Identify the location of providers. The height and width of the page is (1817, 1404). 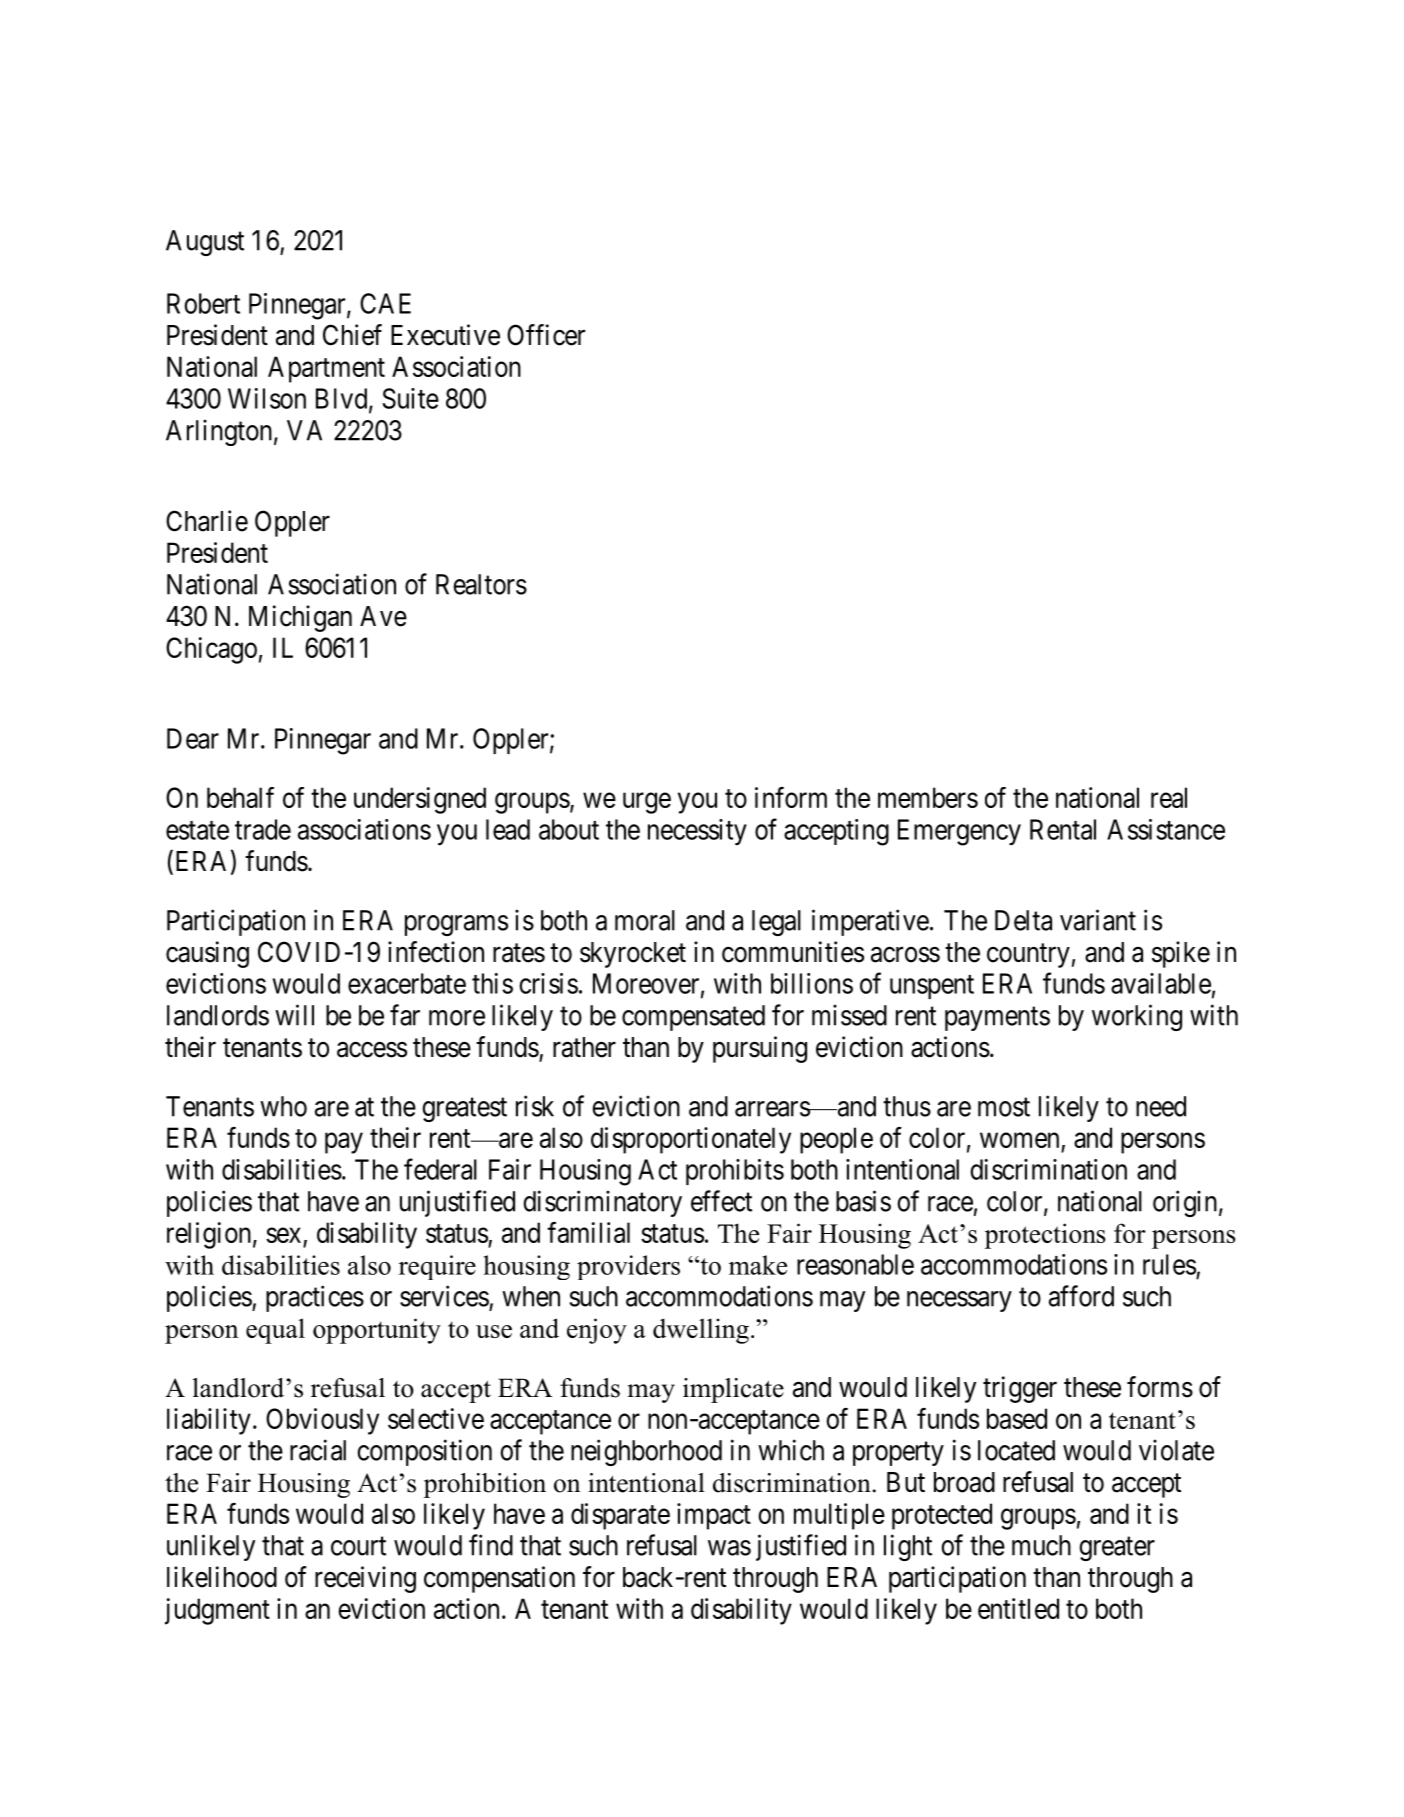
(628, 1267).
